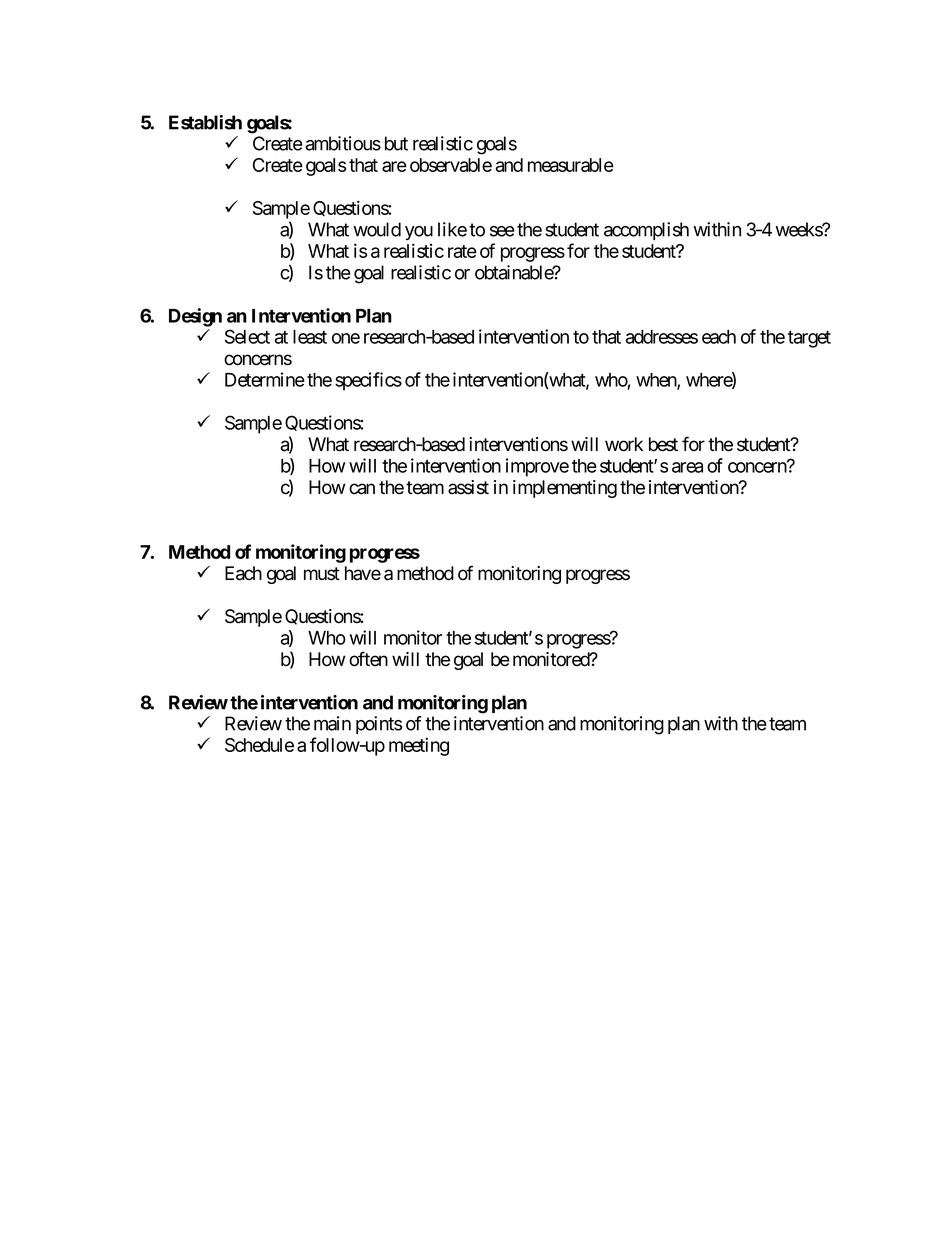 The image size is (952, 1233). I want to click on accomplish, so click(646, 231).
